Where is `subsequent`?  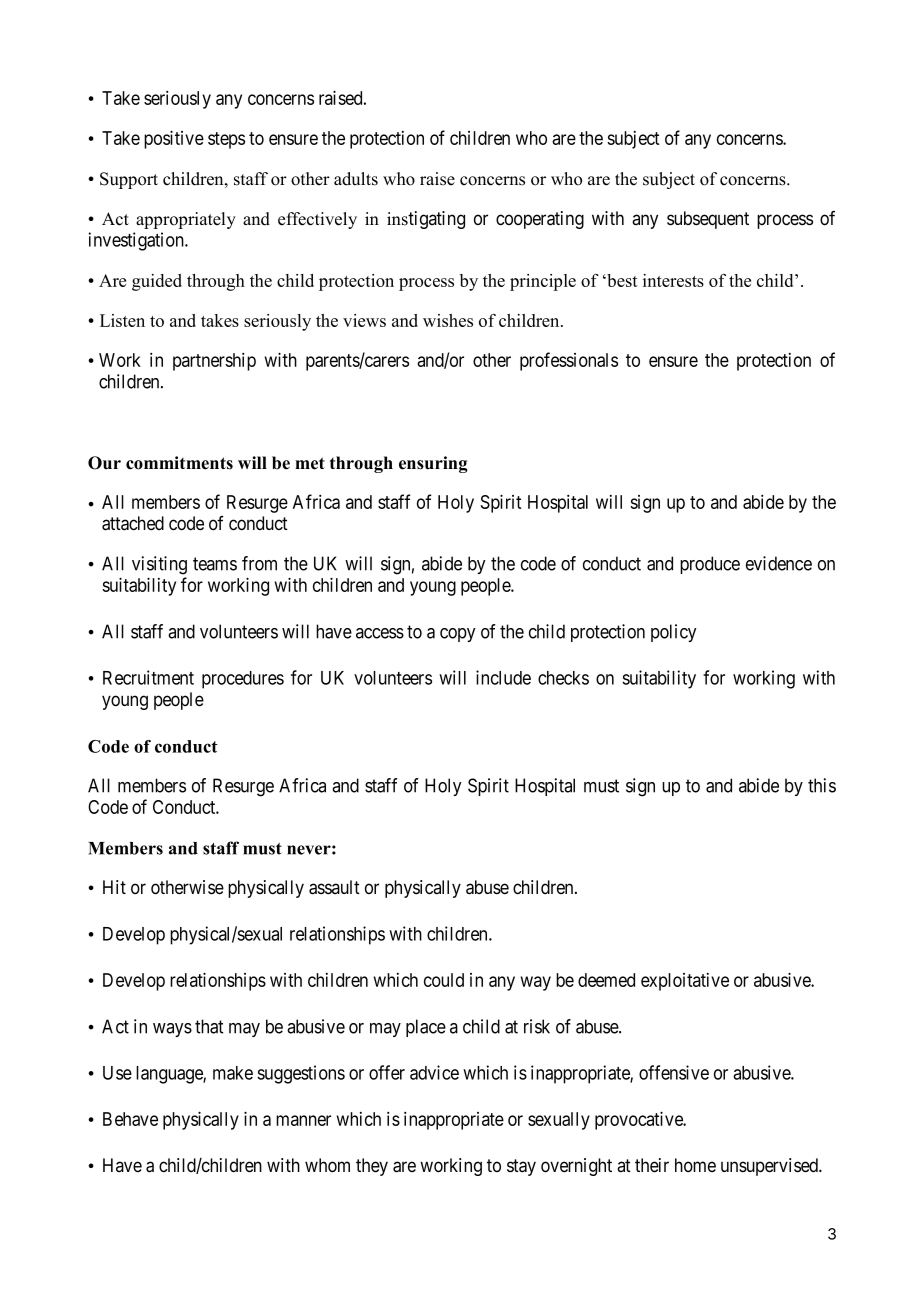
subsequent is located at coordinates (708, 220).
